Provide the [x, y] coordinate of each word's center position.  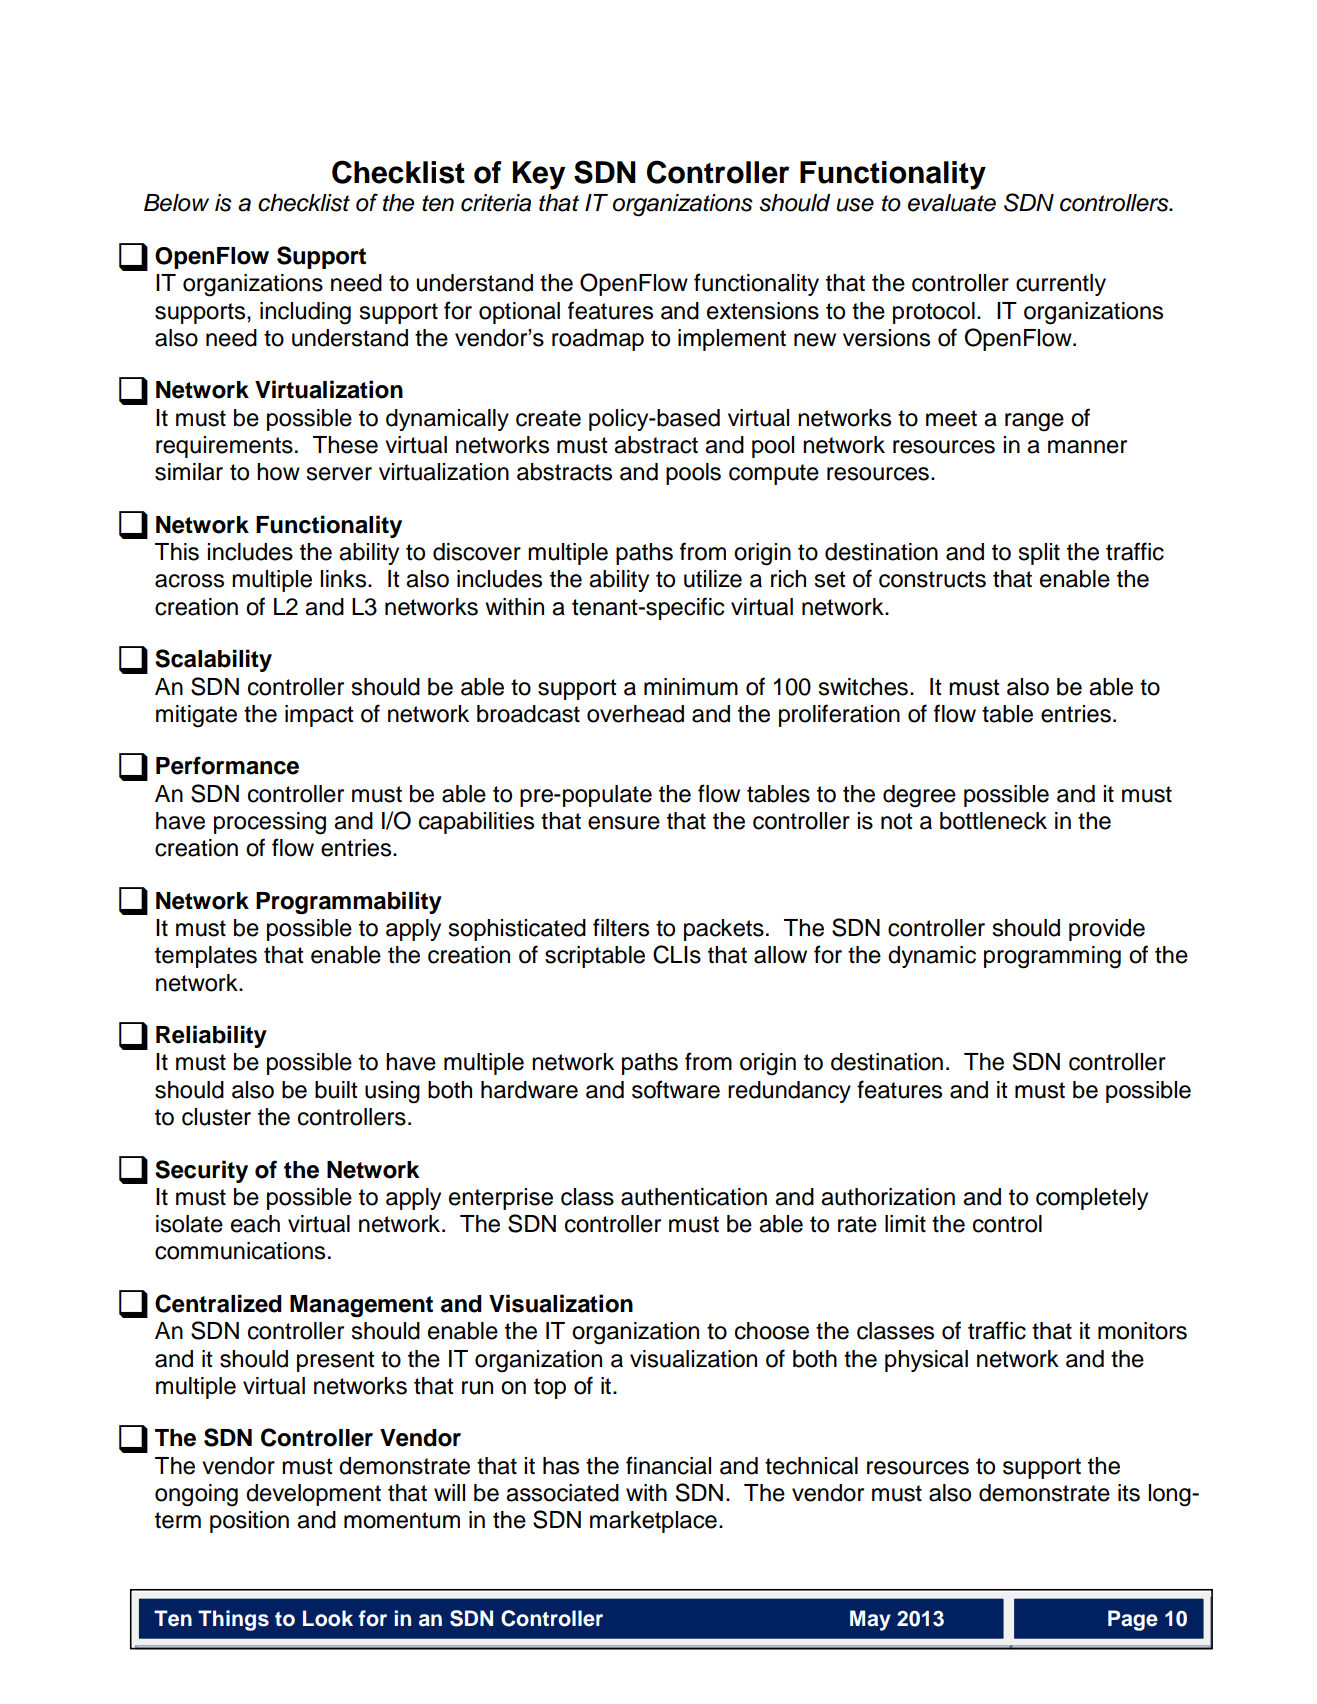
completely [1092, 1199]
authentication [694, 1197]
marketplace [653, 1522]
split [1039, 554]
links [343, 579]
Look [328, 1618]
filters [621, 927]
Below [176, 203]
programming [1052, 957]
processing [270, 823]
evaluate [952, 203]
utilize [713, 579]
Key [539, 175]
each [255, 1224]
